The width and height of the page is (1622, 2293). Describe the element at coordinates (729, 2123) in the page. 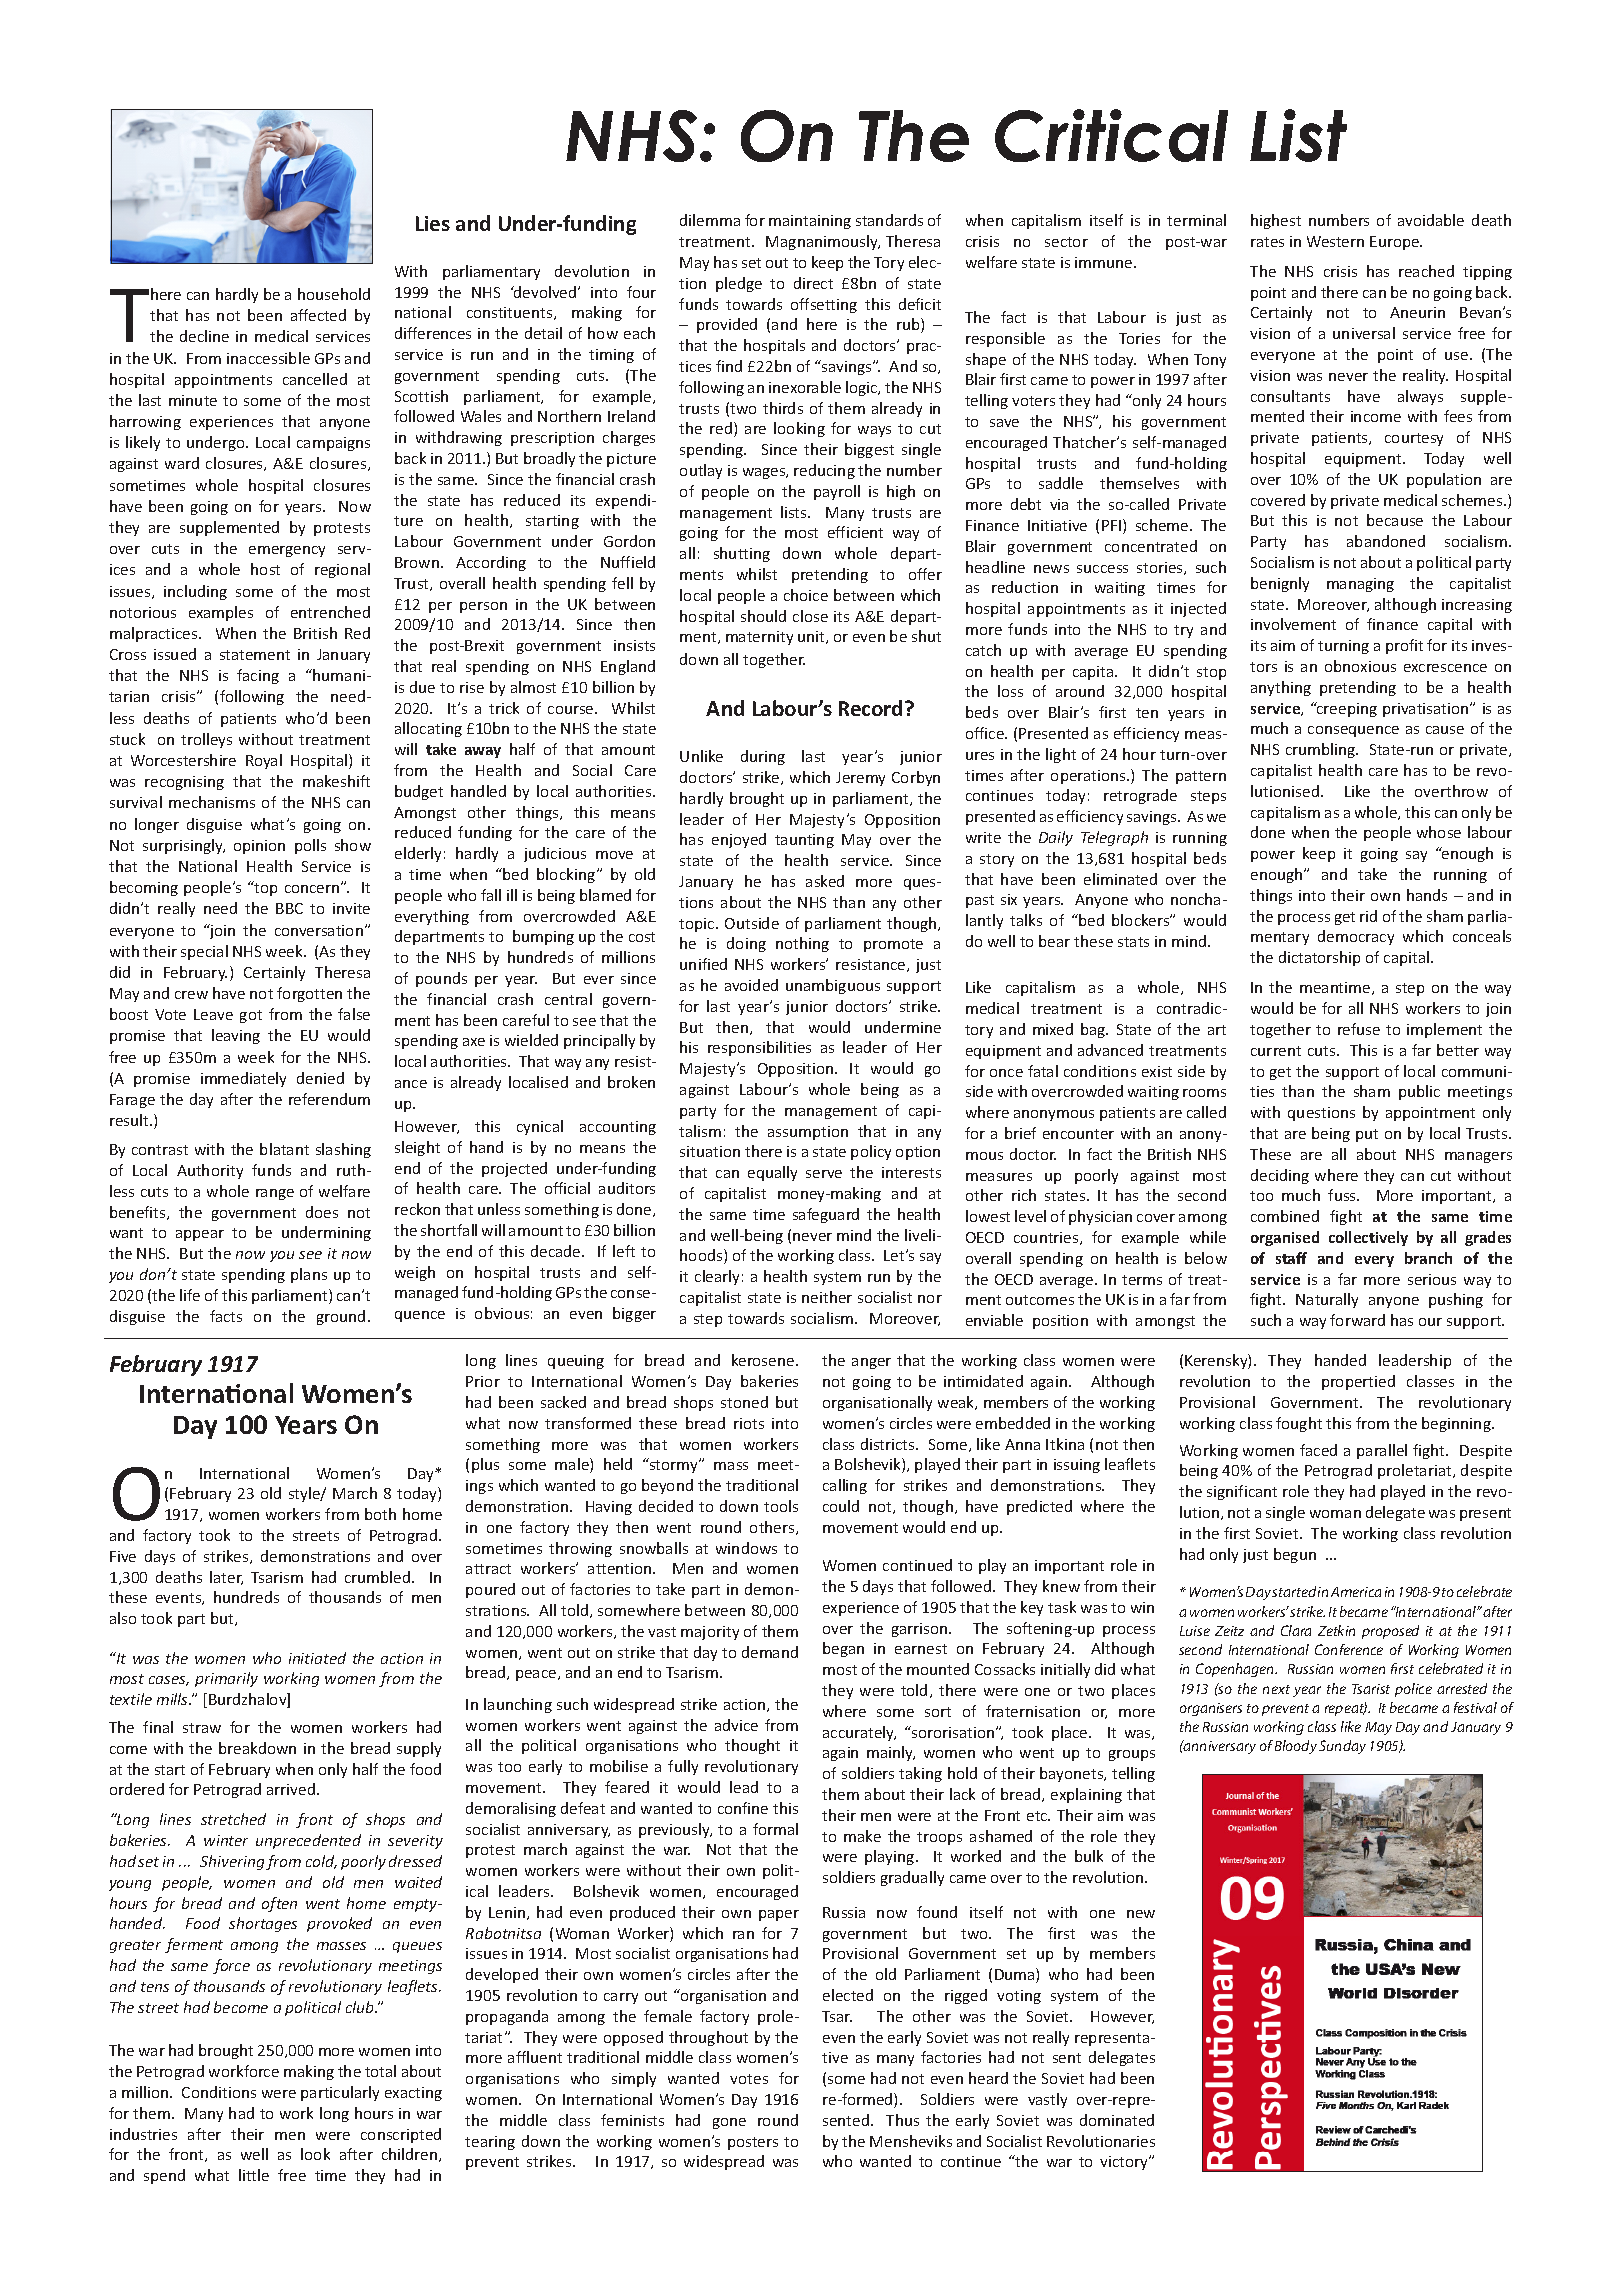

I see `gone` at that location.
